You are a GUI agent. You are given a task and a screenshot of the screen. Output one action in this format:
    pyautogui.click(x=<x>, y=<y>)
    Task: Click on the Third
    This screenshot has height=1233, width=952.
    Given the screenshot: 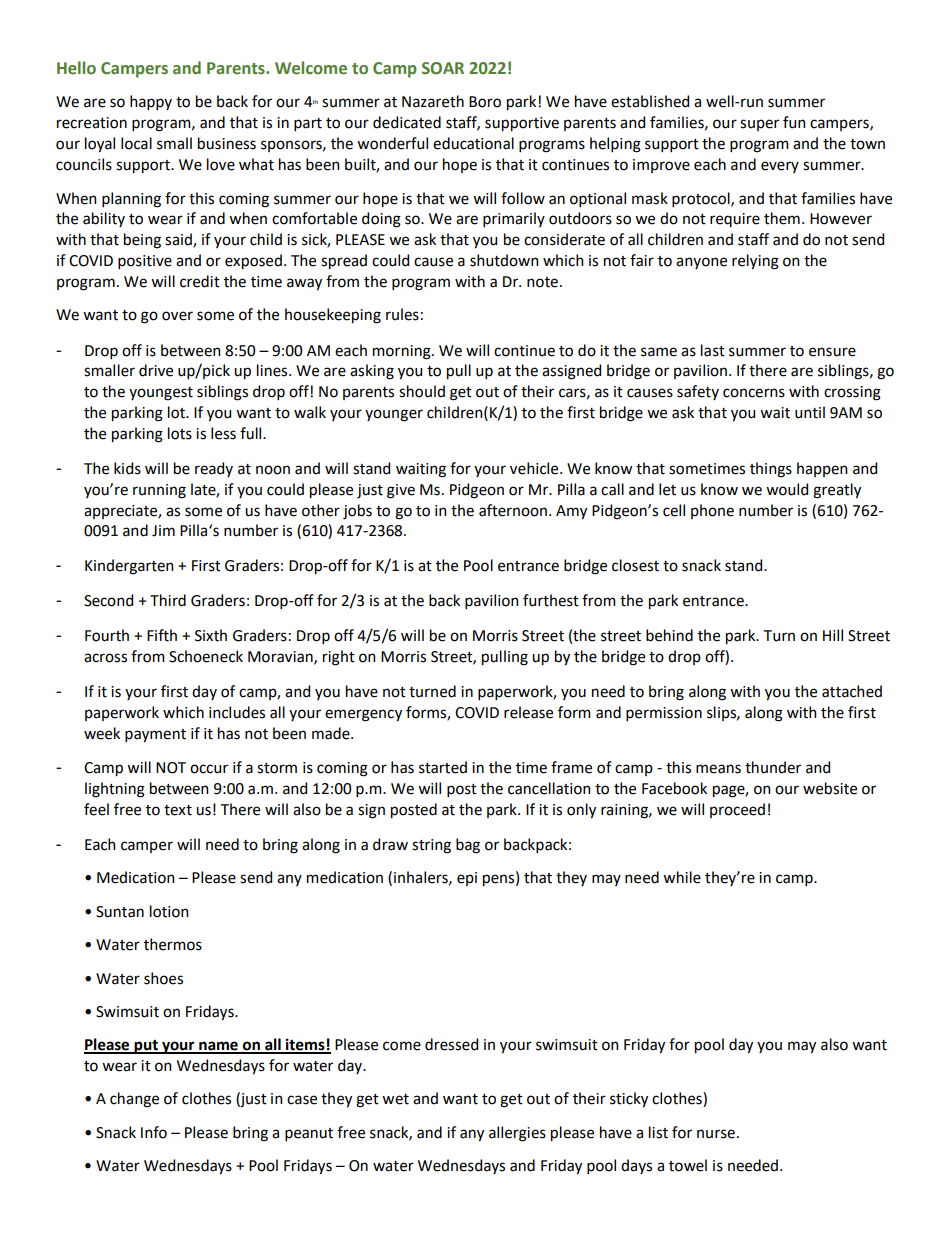 What is the action you would take?
    pyautogui.click(x=168, y=600)
